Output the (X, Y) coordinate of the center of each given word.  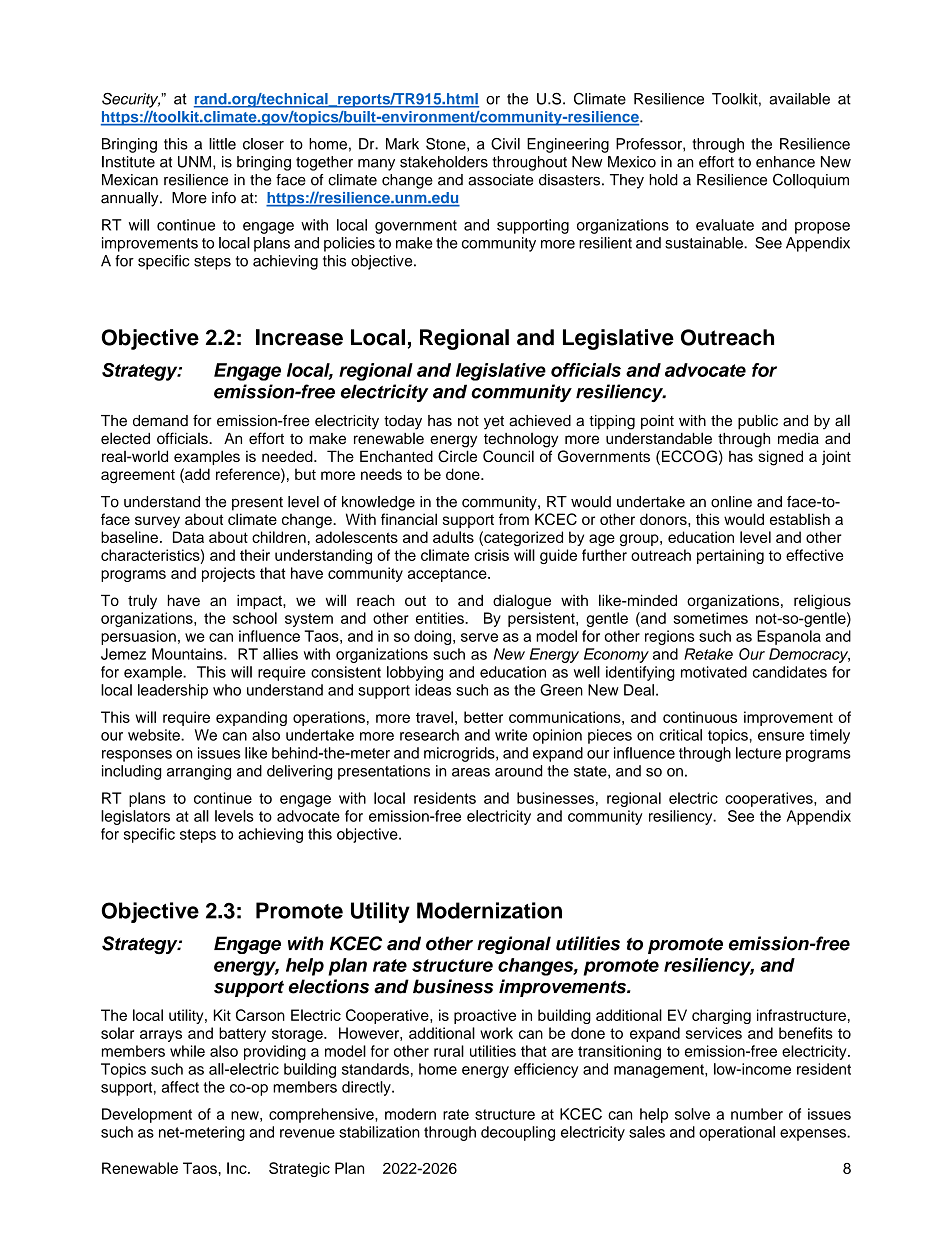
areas (471, 772)
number (757, 1114)
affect (180, 1087)
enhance (785, 162)
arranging (199, 772)
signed (780, 458)
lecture (758, 753)
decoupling (518, 1133)
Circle (457, 456)
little (222, 144)
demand (160, 421)
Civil (505, 144)
